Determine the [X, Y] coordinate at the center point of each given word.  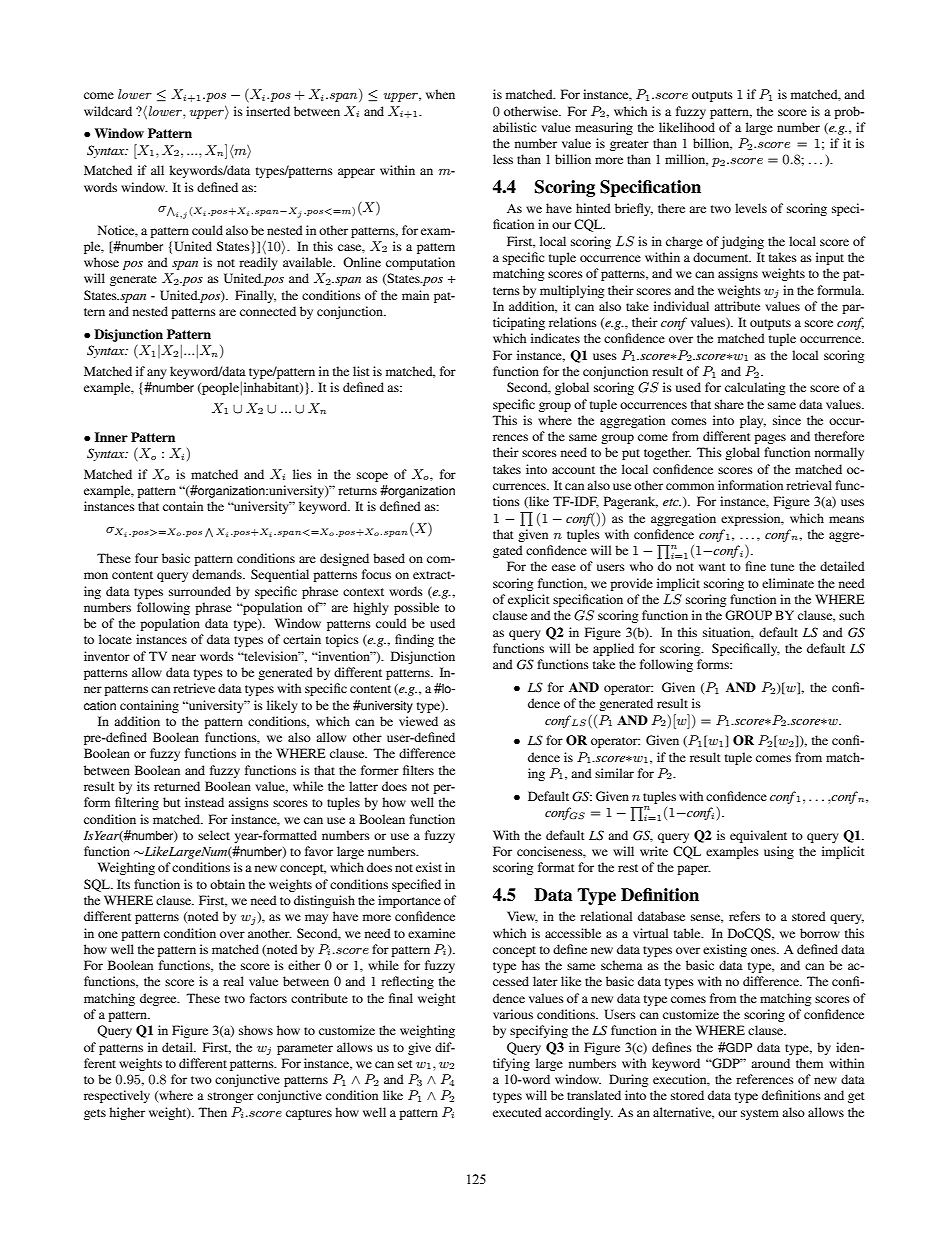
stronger [231, 1097]
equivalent [758, 836]
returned [177, 786]
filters [418, 770]
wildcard [108, 111]
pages [770, 439]
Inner [111, 437]
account [573, 470]
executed [517, 1112]
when [440, 94]
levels [751, 208]
